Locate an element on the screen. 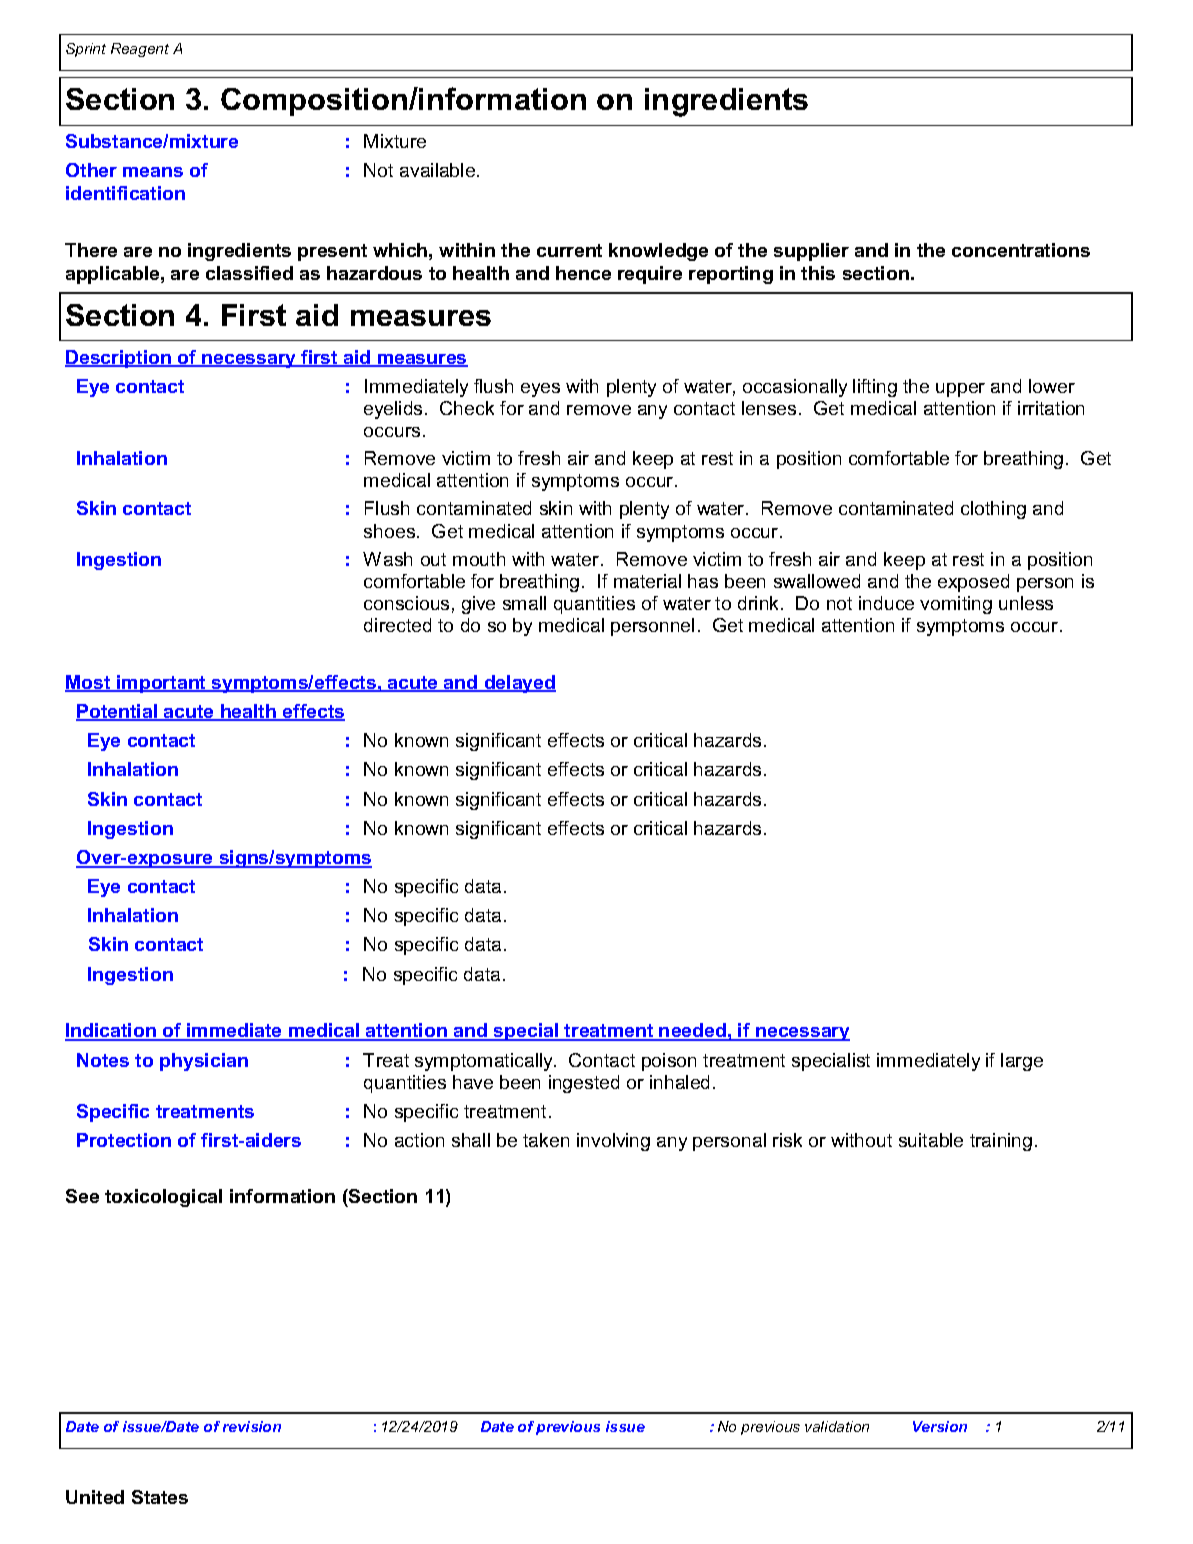 The height and width of the screenshot is (1544, 1193). available is located at coordinates (439, 170).
